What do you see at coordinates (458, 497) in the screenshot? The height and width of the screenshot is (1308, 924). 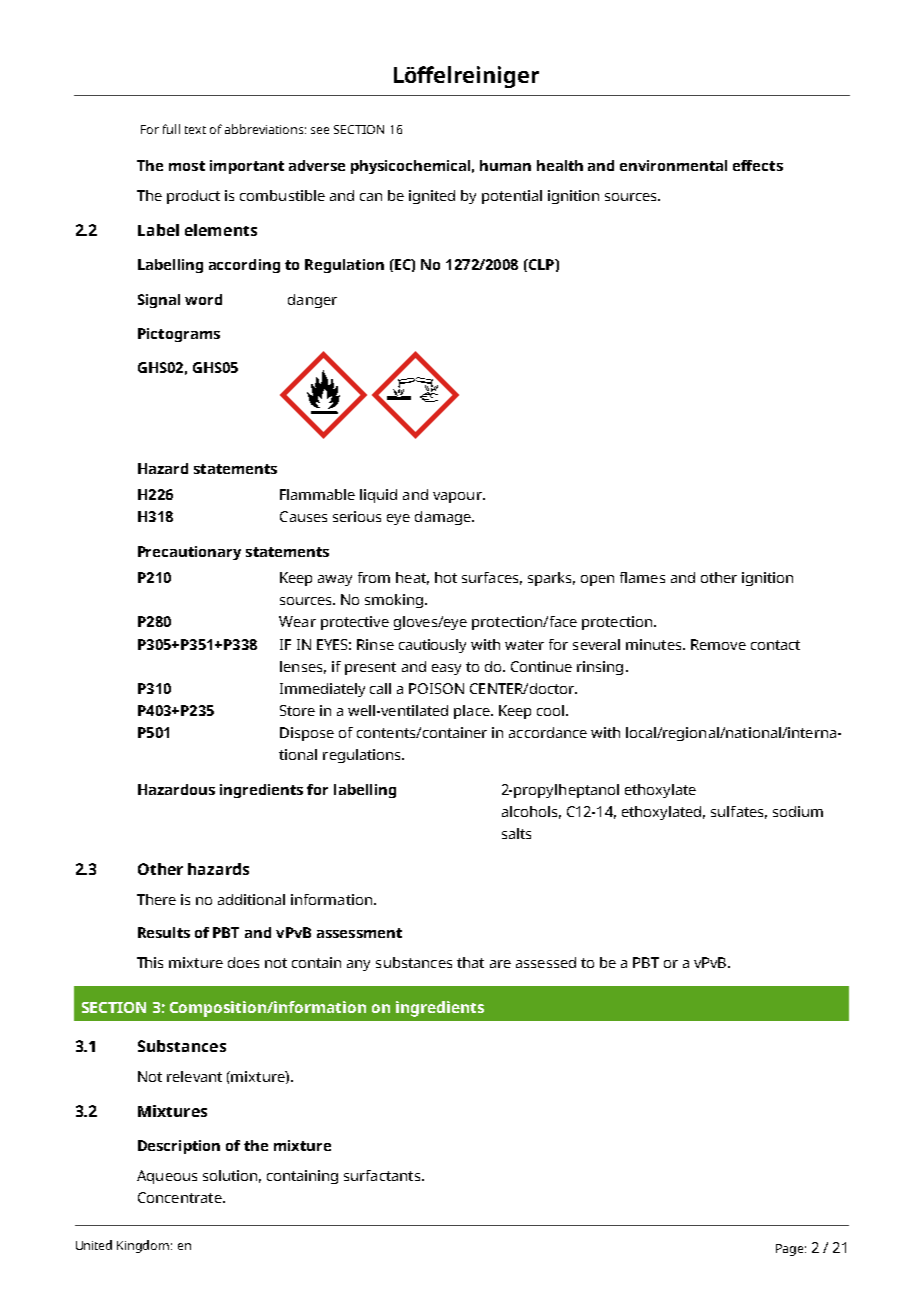 I see `vapour` at bounding box center [458, 497].
